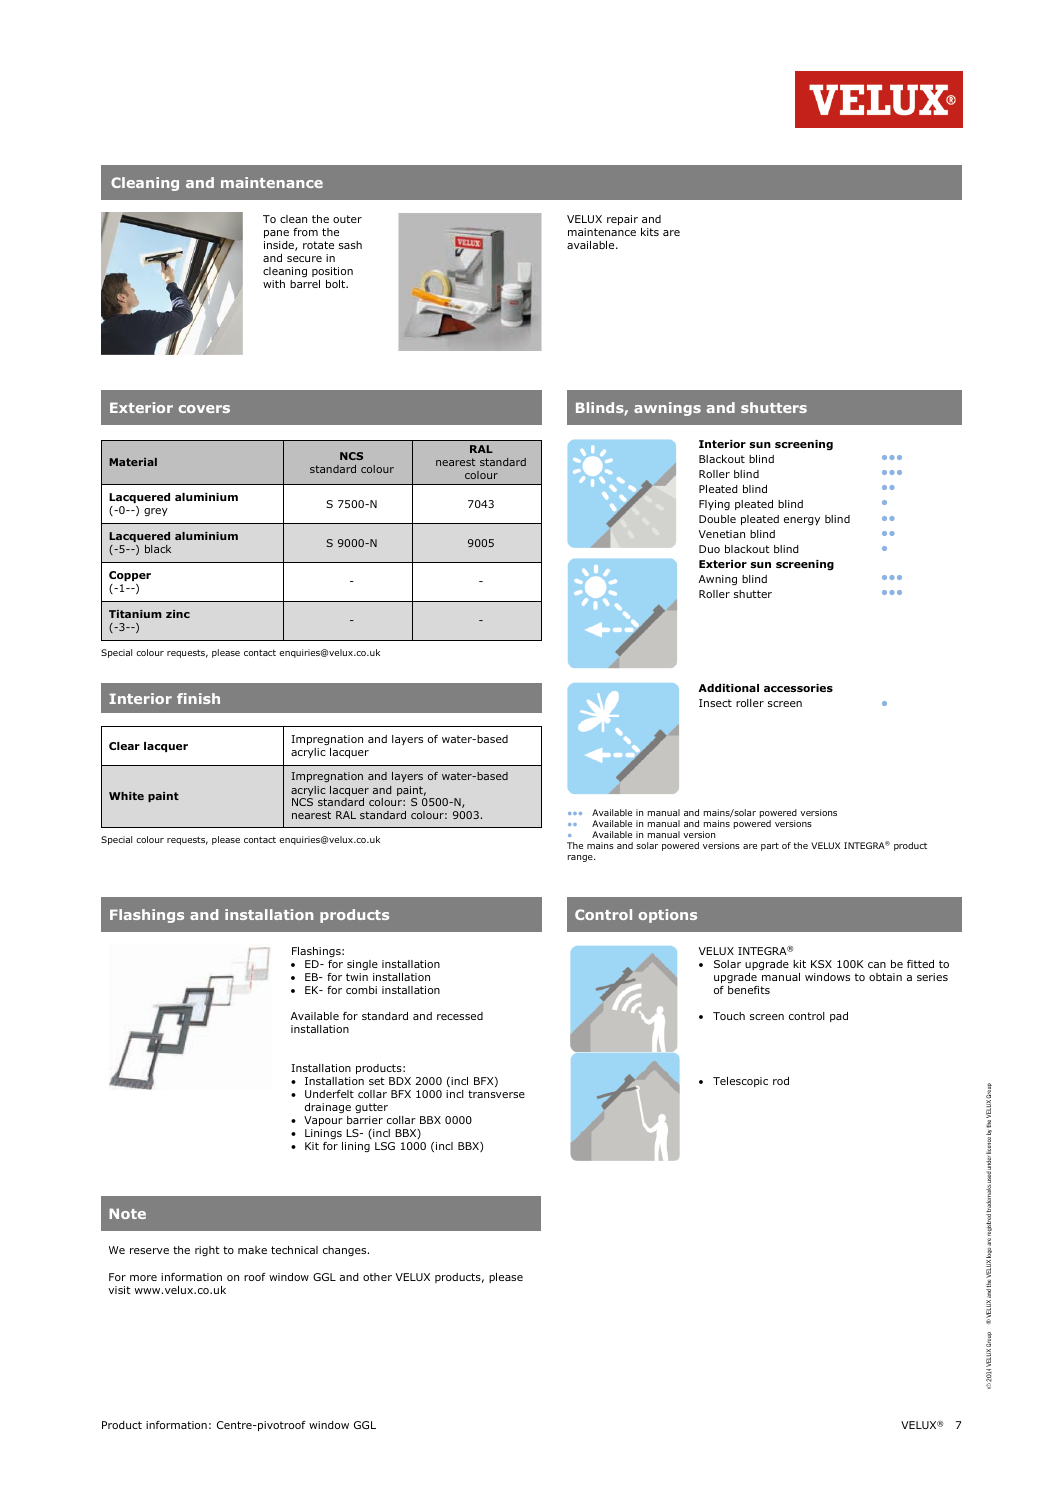 Image resolution: width=1063 pixels, height=1503 pixels. What do you see at coordinates (728, 688) in the screenshot?
I see `Additional` at bounding box center [728, 688].
